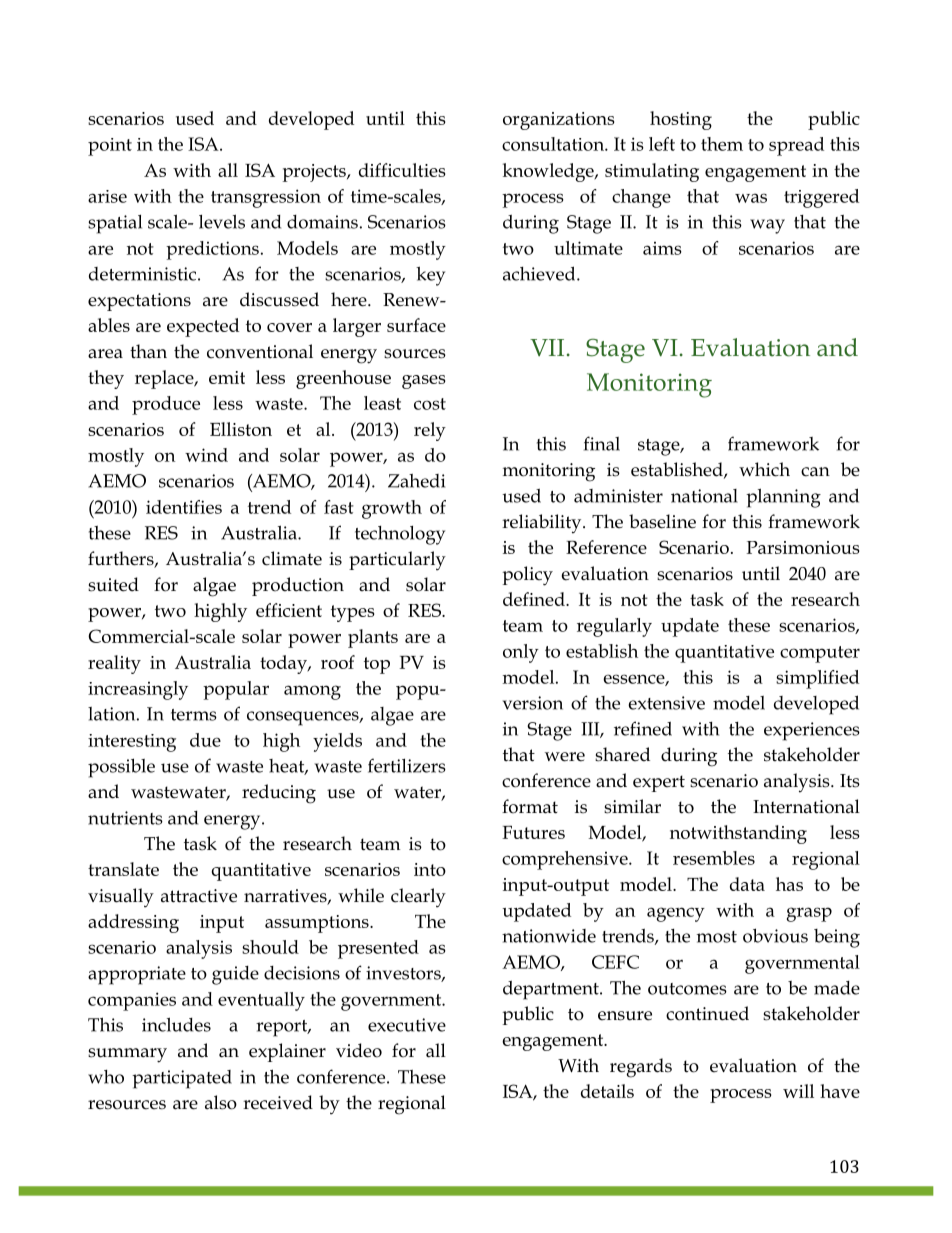 The height and width of the screenshot is (1233, 952). Describe the element at coordinates (796, 146) in the screenshot. I see `spread` at that location.
